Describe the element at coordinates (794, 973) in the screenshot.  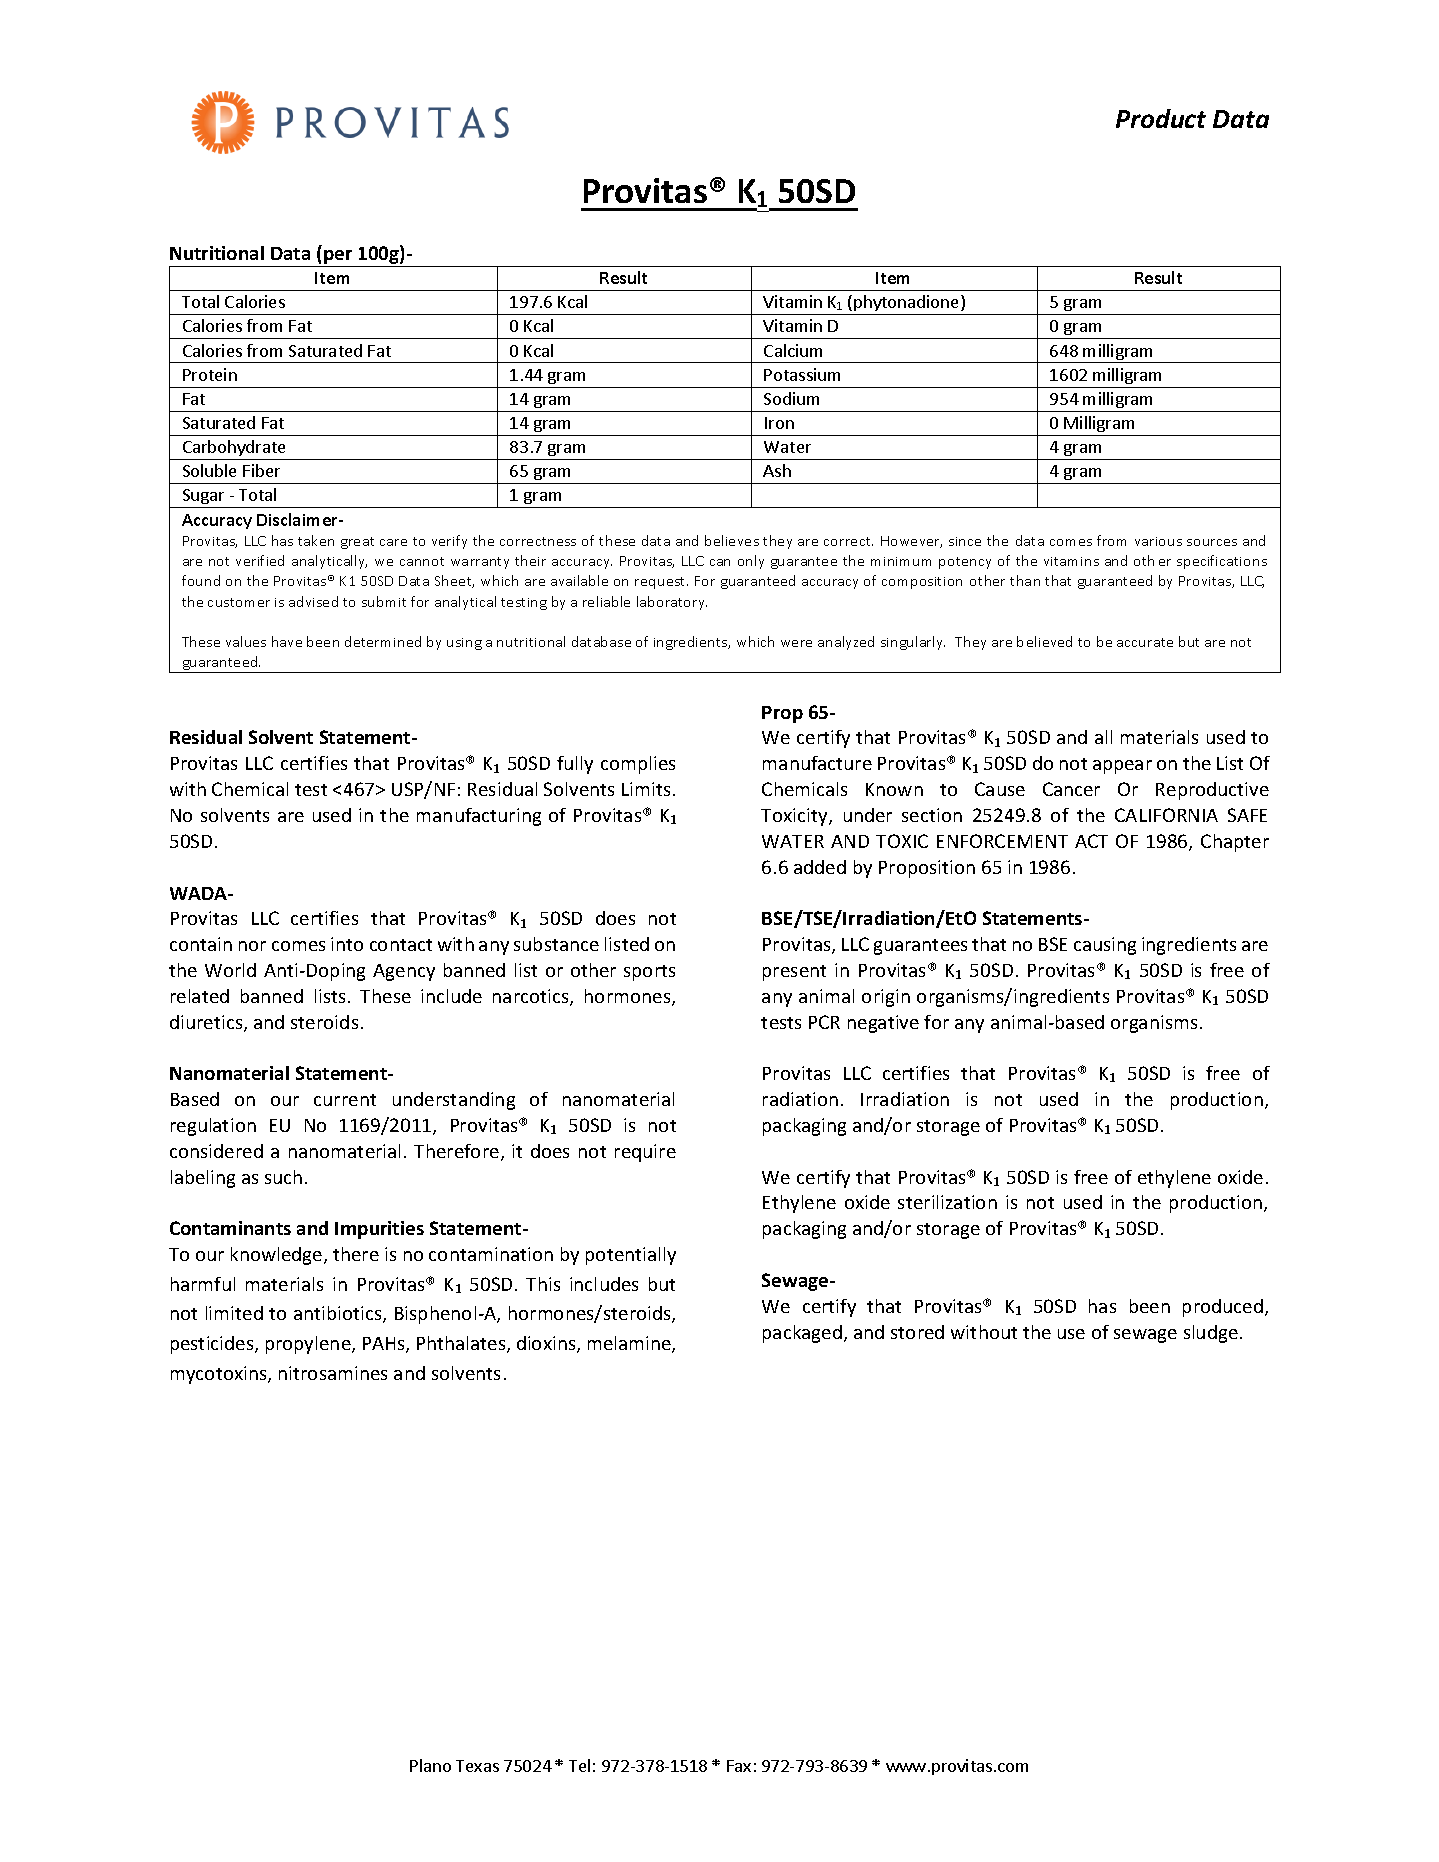
I see `present` at that location.
